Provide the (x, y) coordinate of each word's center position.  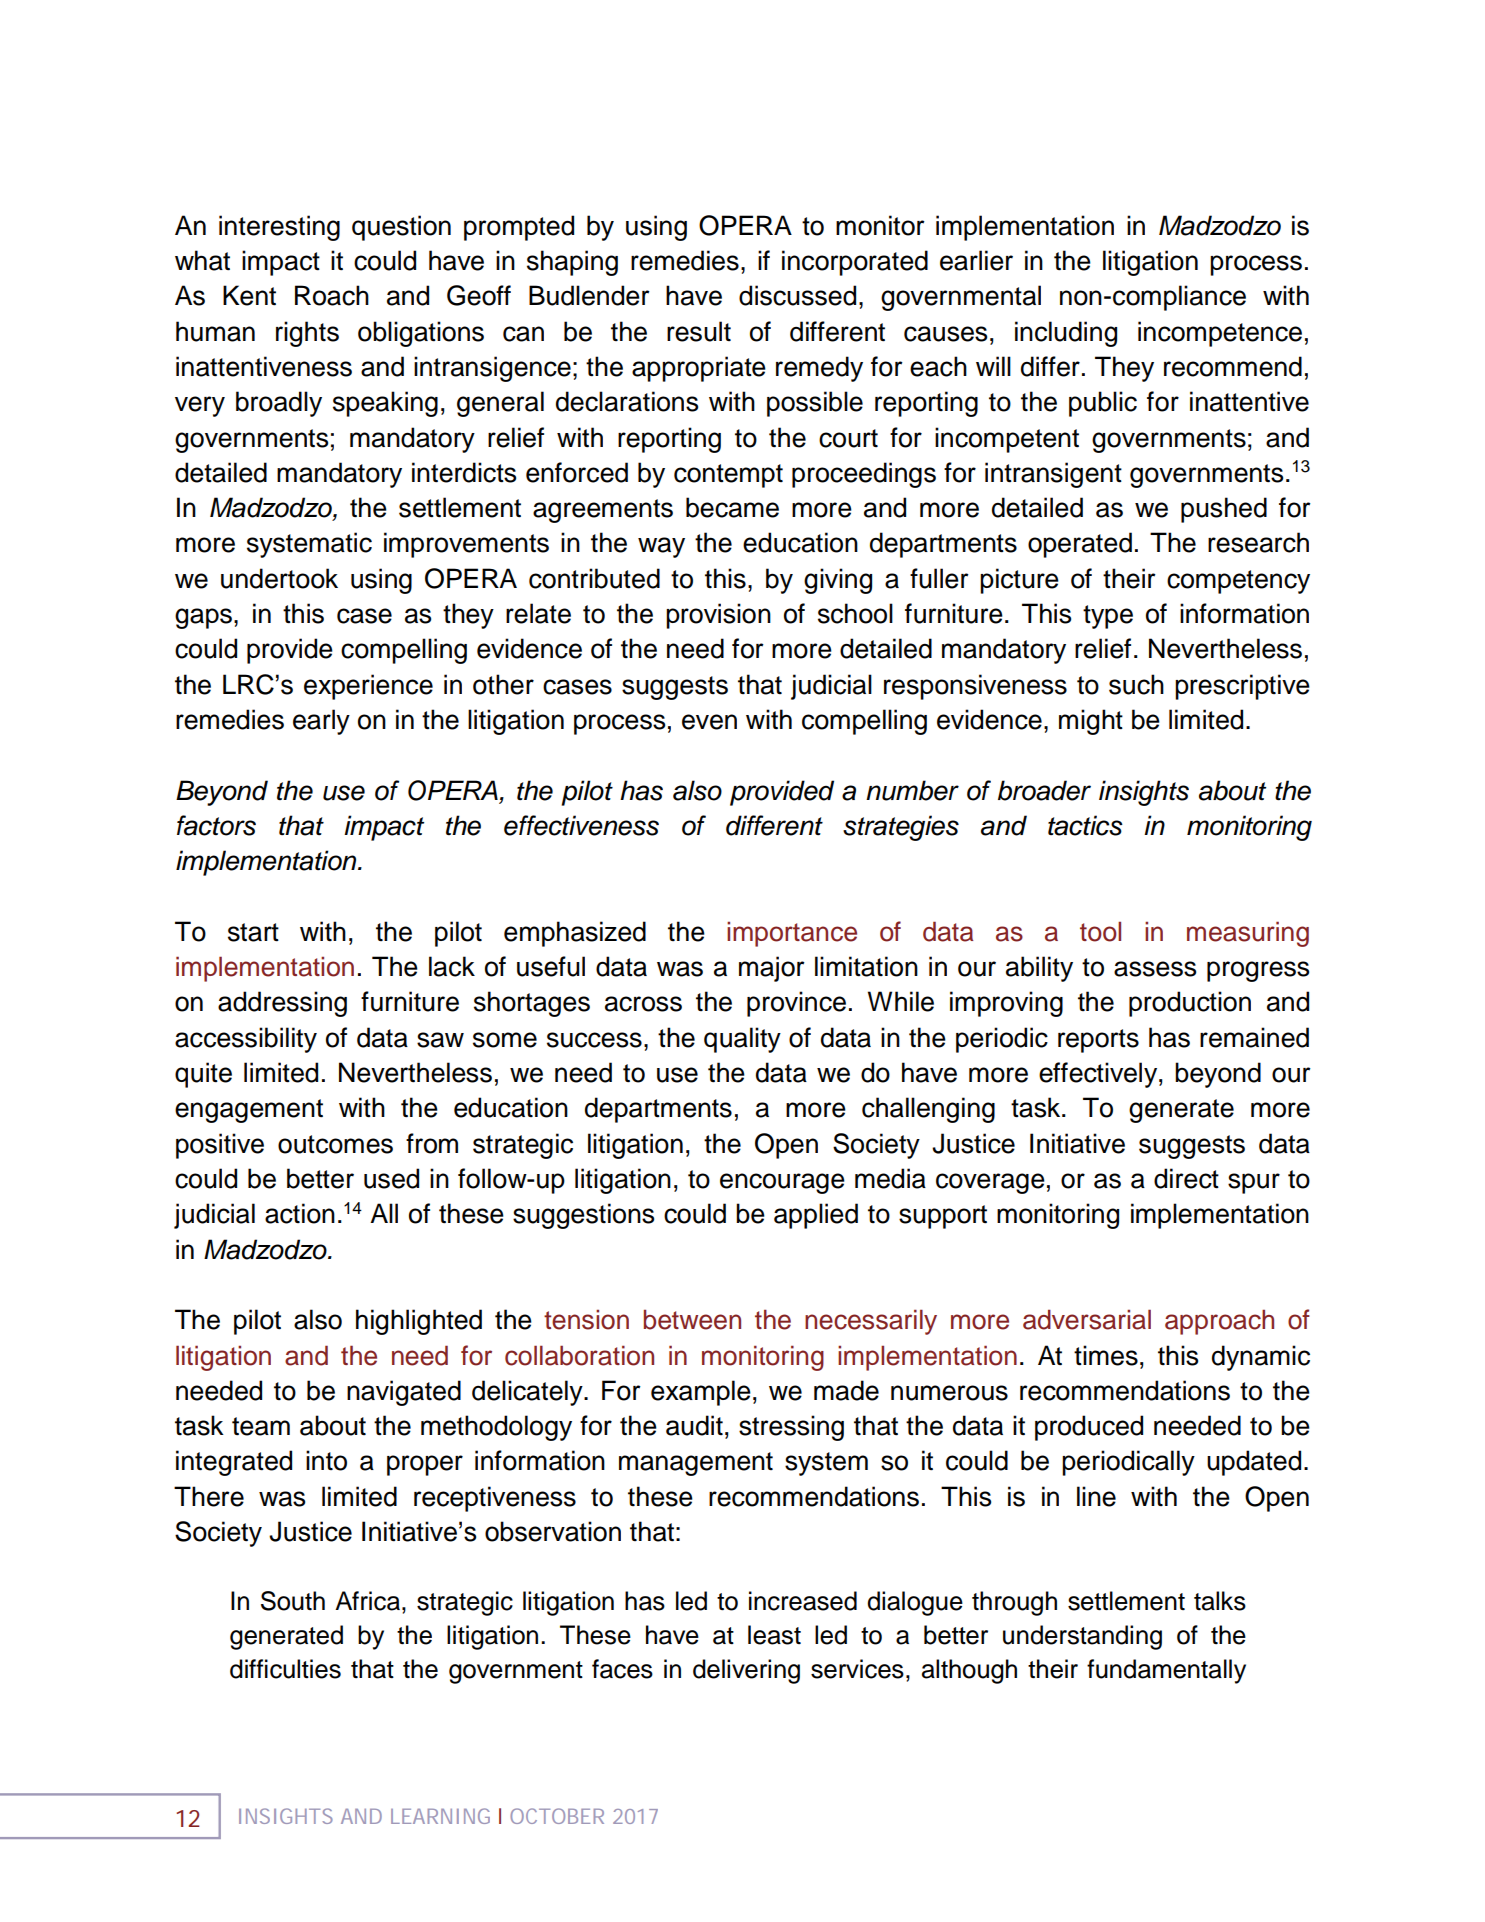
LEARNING (440, 1816)
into (326, 1460)
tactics (1085, 825)
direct (1186, 1178)
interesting (279, 228)
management (696, 1464)
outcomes (335, 1144)
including (1066, 334)
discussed (797, 295)
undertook (279, 578)
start (253, 932)
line (1096, 1496)
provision (718, 616)
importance (792, 934)
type (1108, 617)
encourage (782, 1183)
